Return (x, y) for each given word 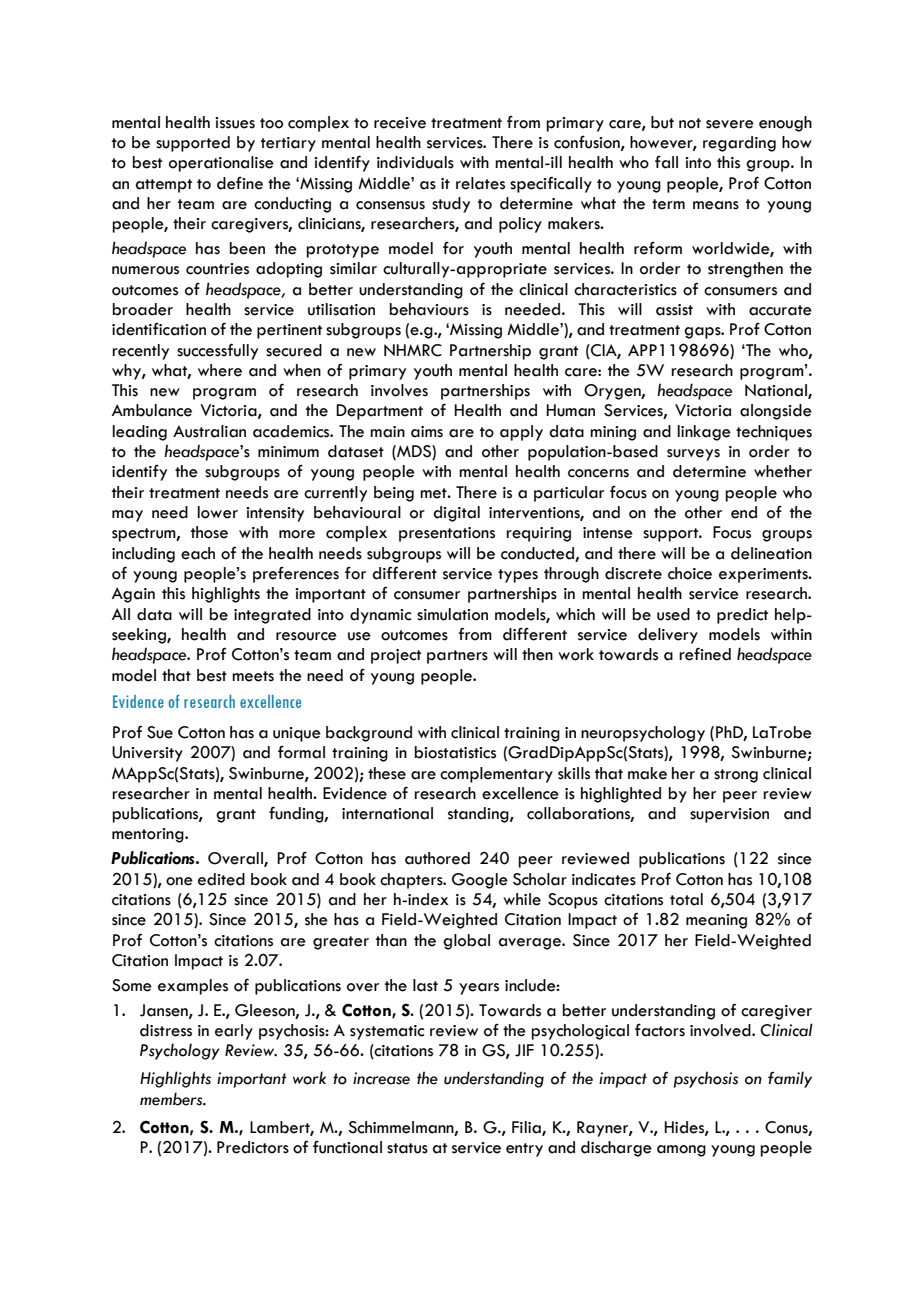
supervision (729, 815)
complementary (496, 775)
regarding (739, 144)
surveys (693, 455)
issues (235, 123)
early (234, 1032)
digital (456, 514)
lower (218, 512)
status (407, 1148)
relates (480, 183)
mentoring (149, 835)
